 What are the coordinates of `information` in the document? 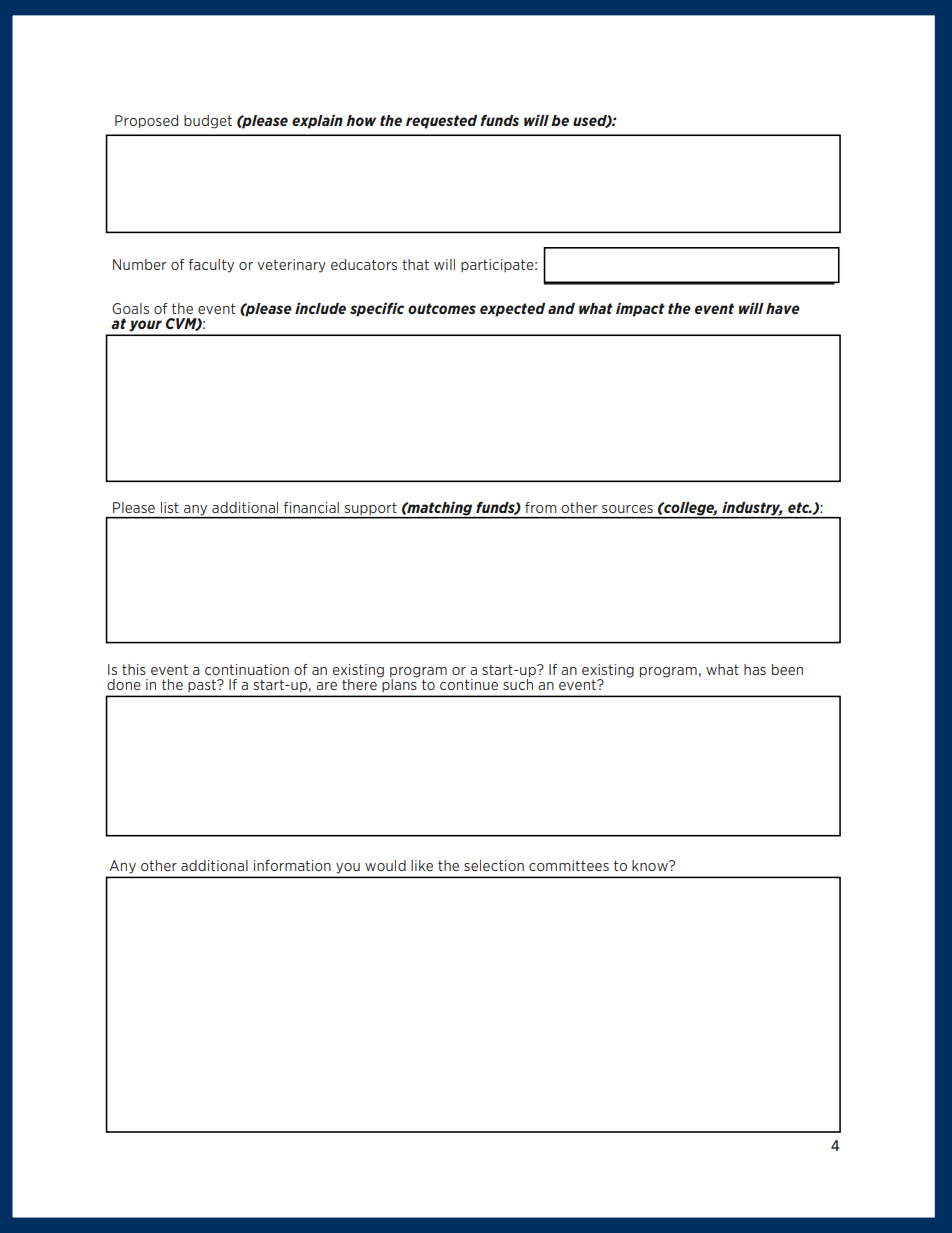 It's located at (292, 865).
